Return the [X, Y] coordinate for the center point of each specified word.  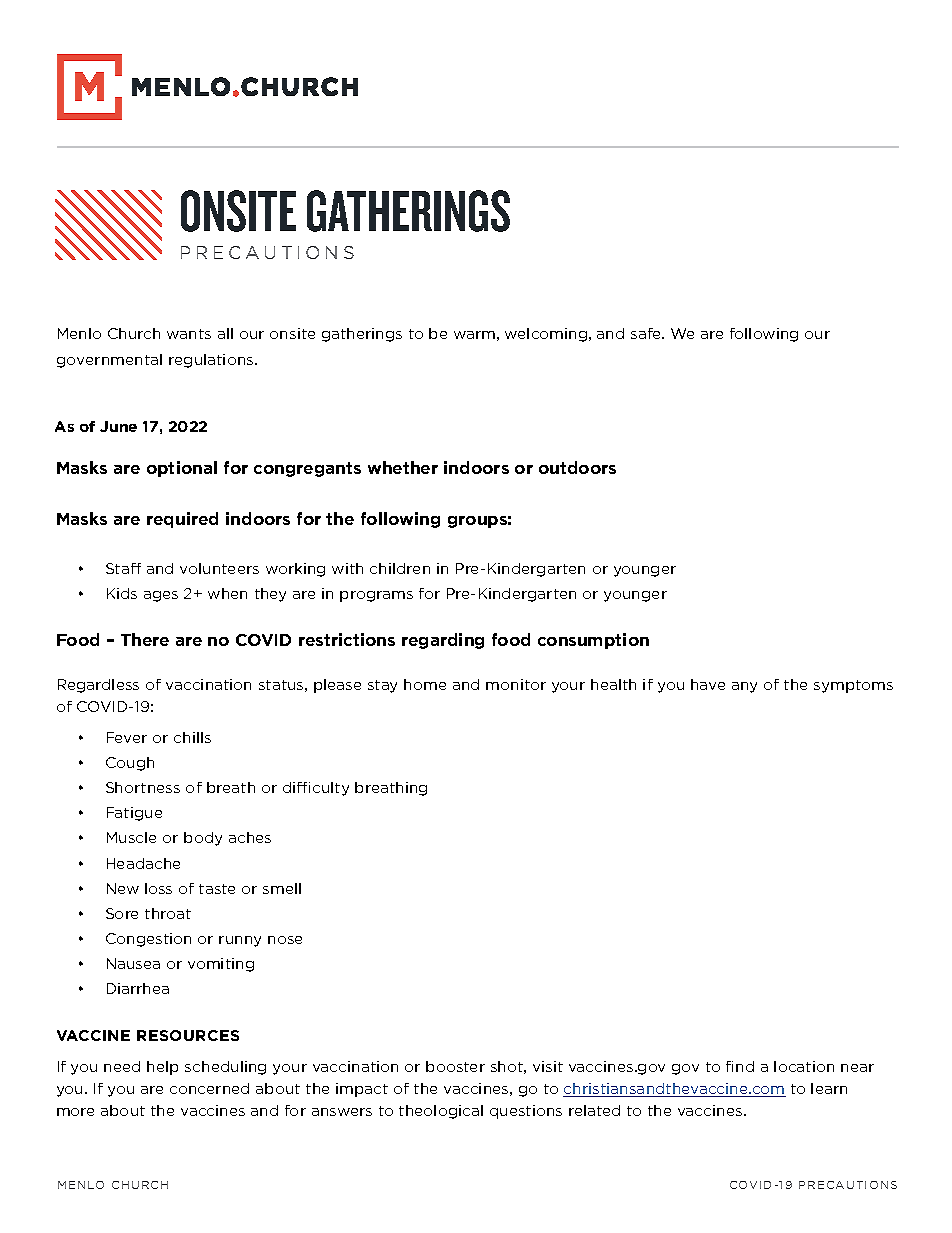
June [118, 426]
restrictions [347, 639]
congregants [307, 469]
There [145, 639]
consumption [593, 641]
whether [403, 467]
